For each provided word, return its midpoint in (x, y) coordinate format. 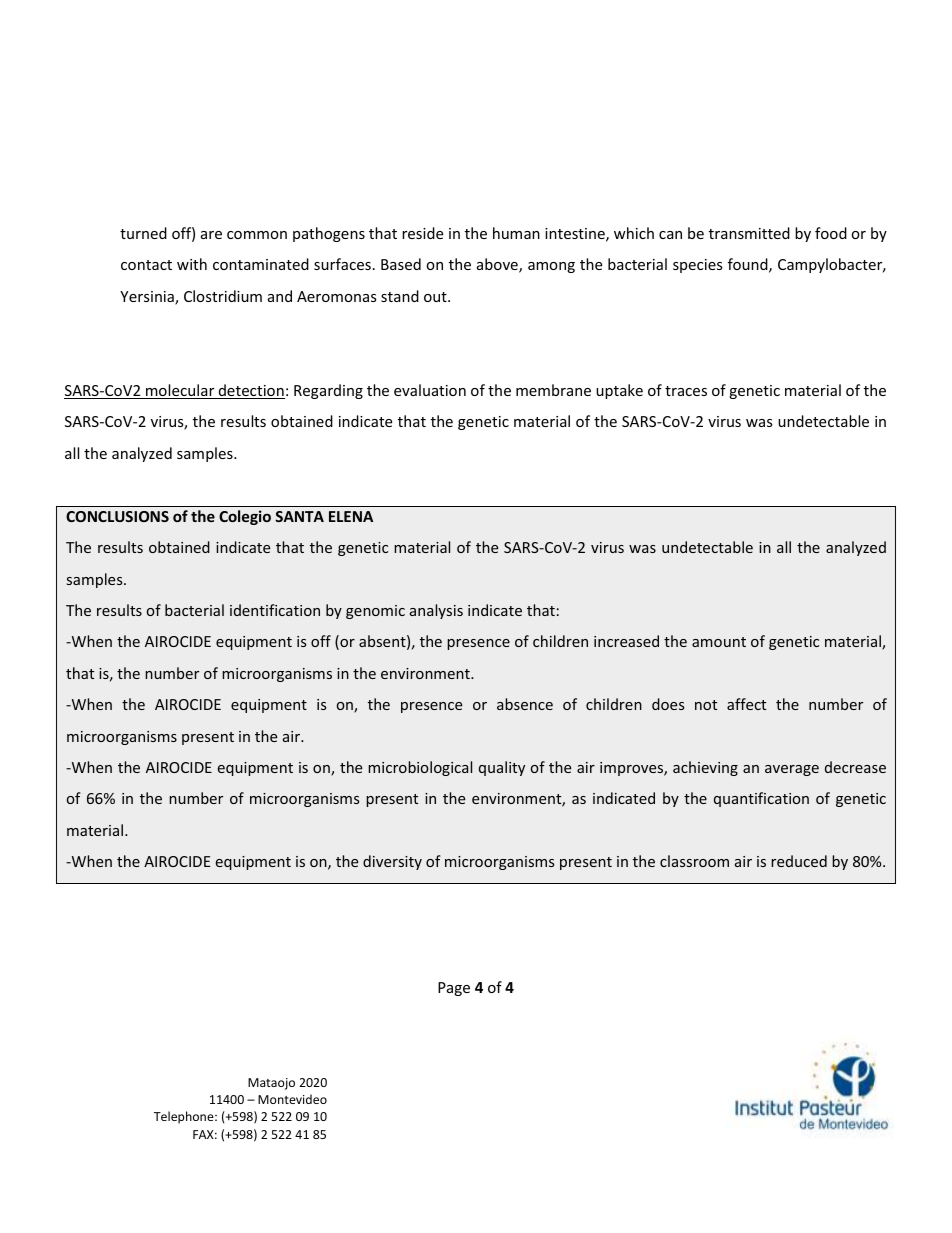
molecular (180, 391)
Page (454, 989)
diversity (392, 862)
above (498, 265)
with (192, 264)
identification (275, 610)
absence (525, 704)
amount (719, 642)
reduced (799, 861)
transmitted (749, 233)
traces (686, 391)
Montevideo (292, 1099)
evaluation (430, 390)
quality (502, 768)
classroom (694, 861)
